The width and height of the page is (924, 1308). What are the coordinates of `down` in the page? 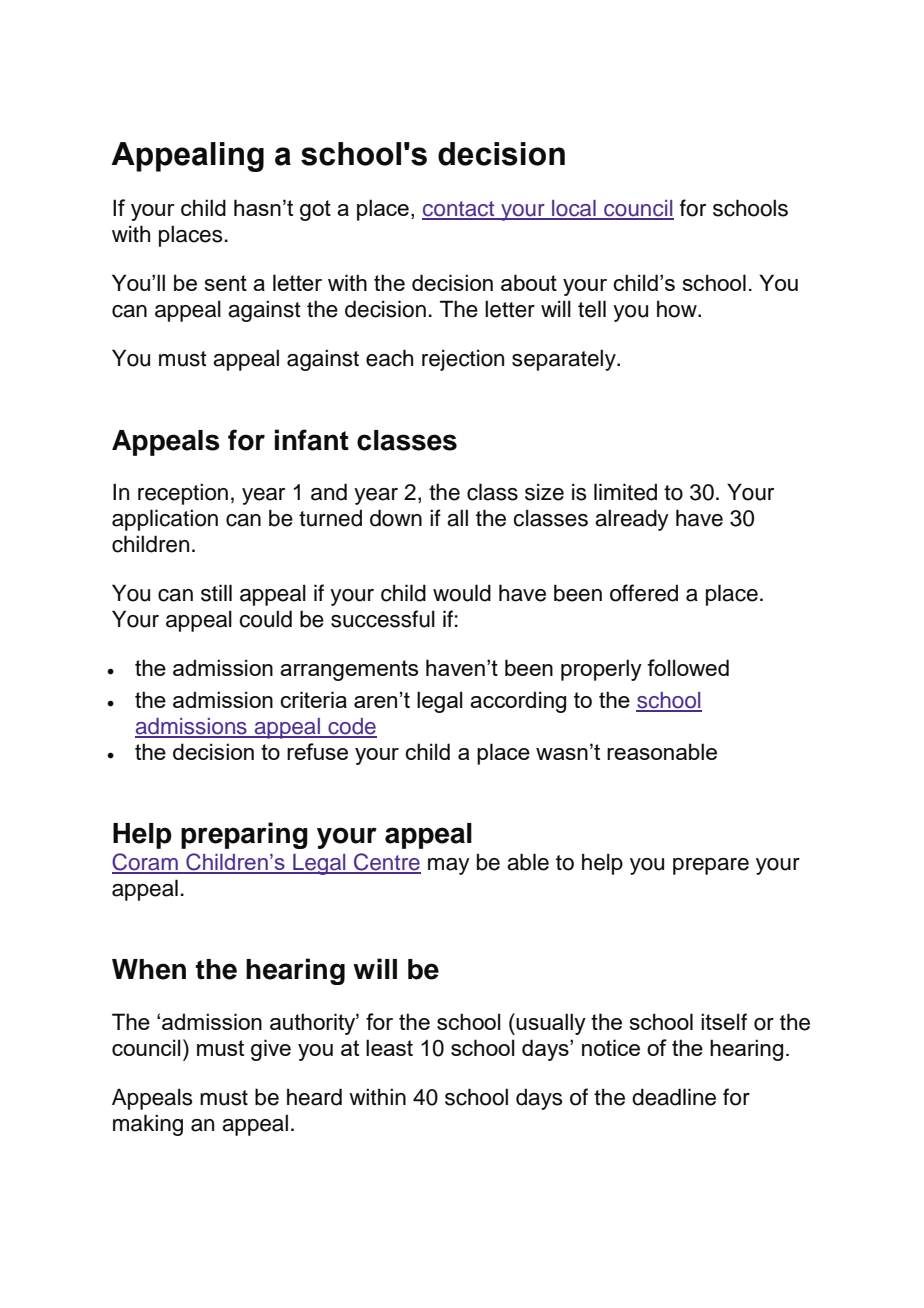 It's located at (396, 518).
